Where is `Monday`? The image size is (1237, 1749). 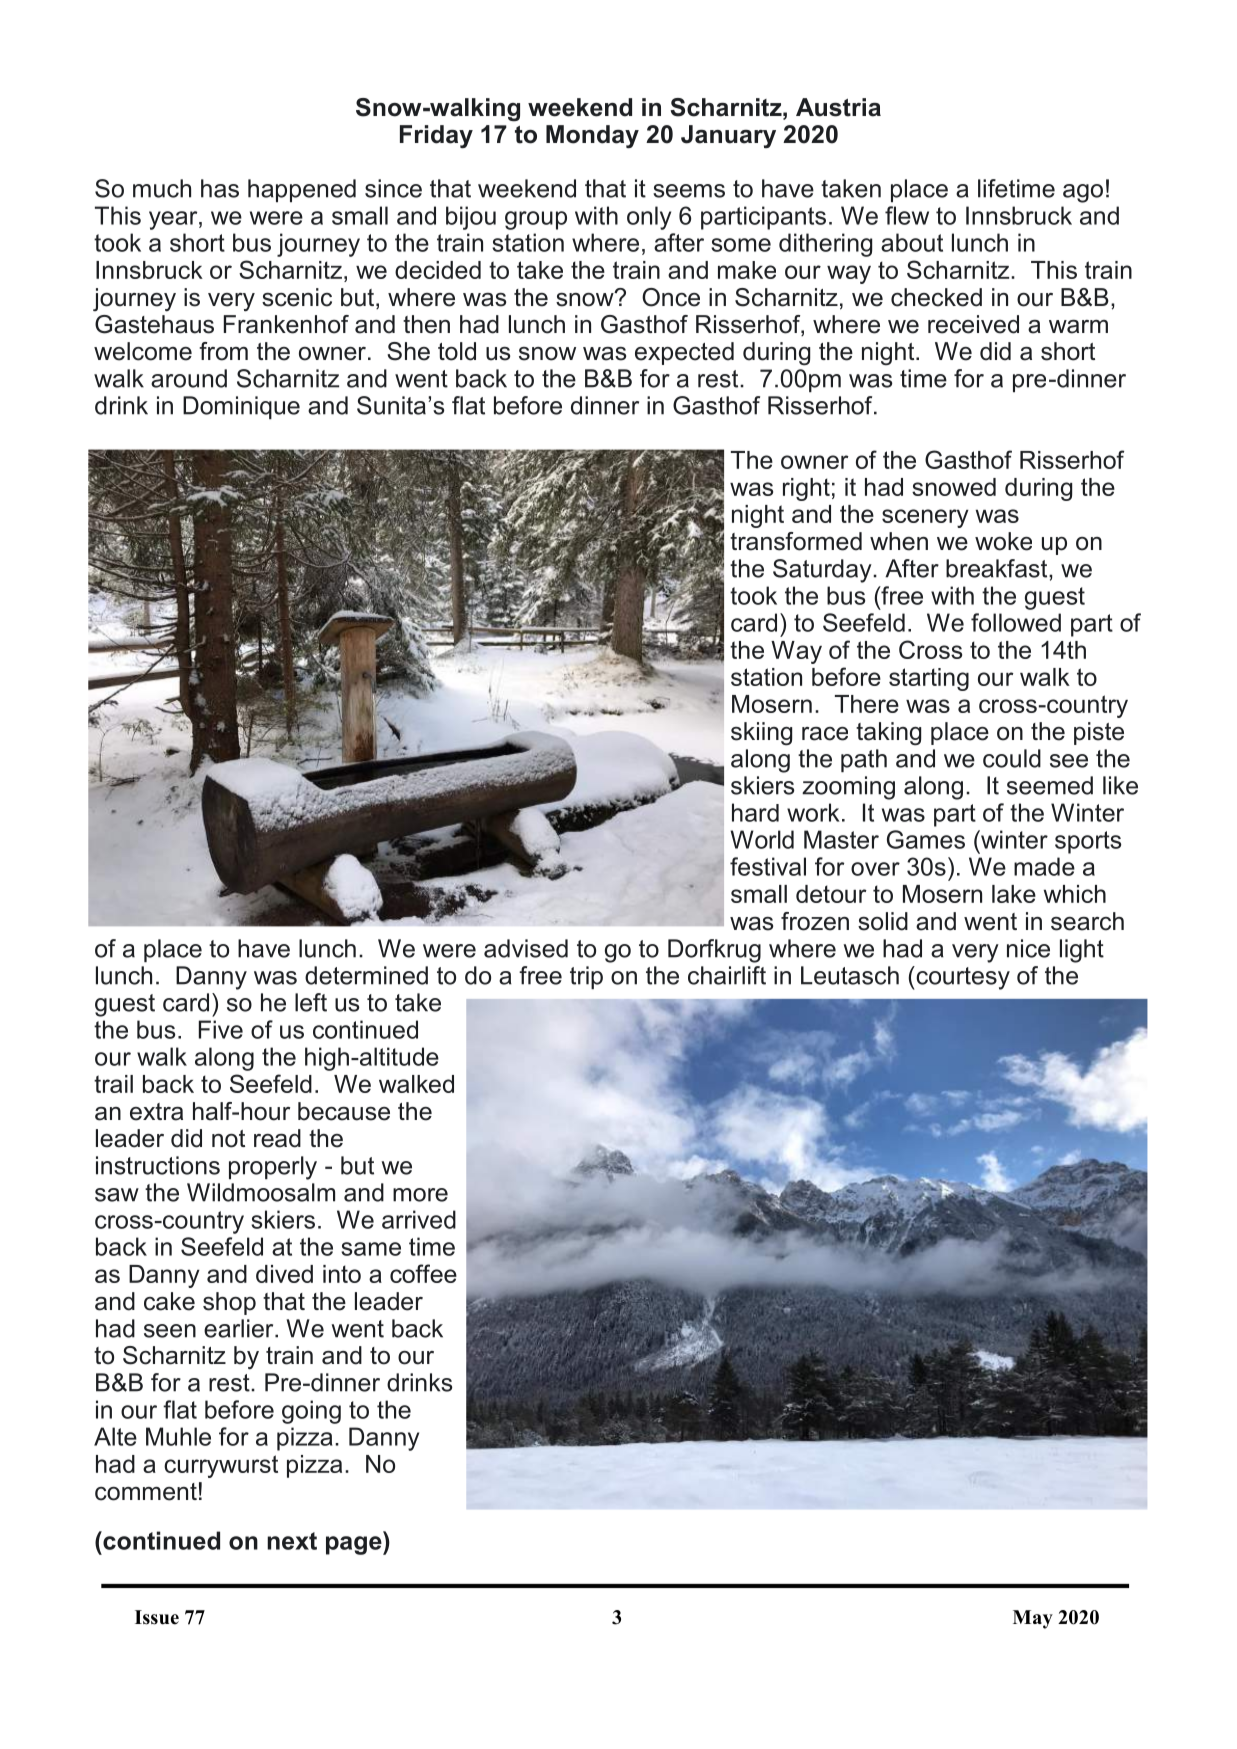 Monday is located at coordinates (592, 137).
